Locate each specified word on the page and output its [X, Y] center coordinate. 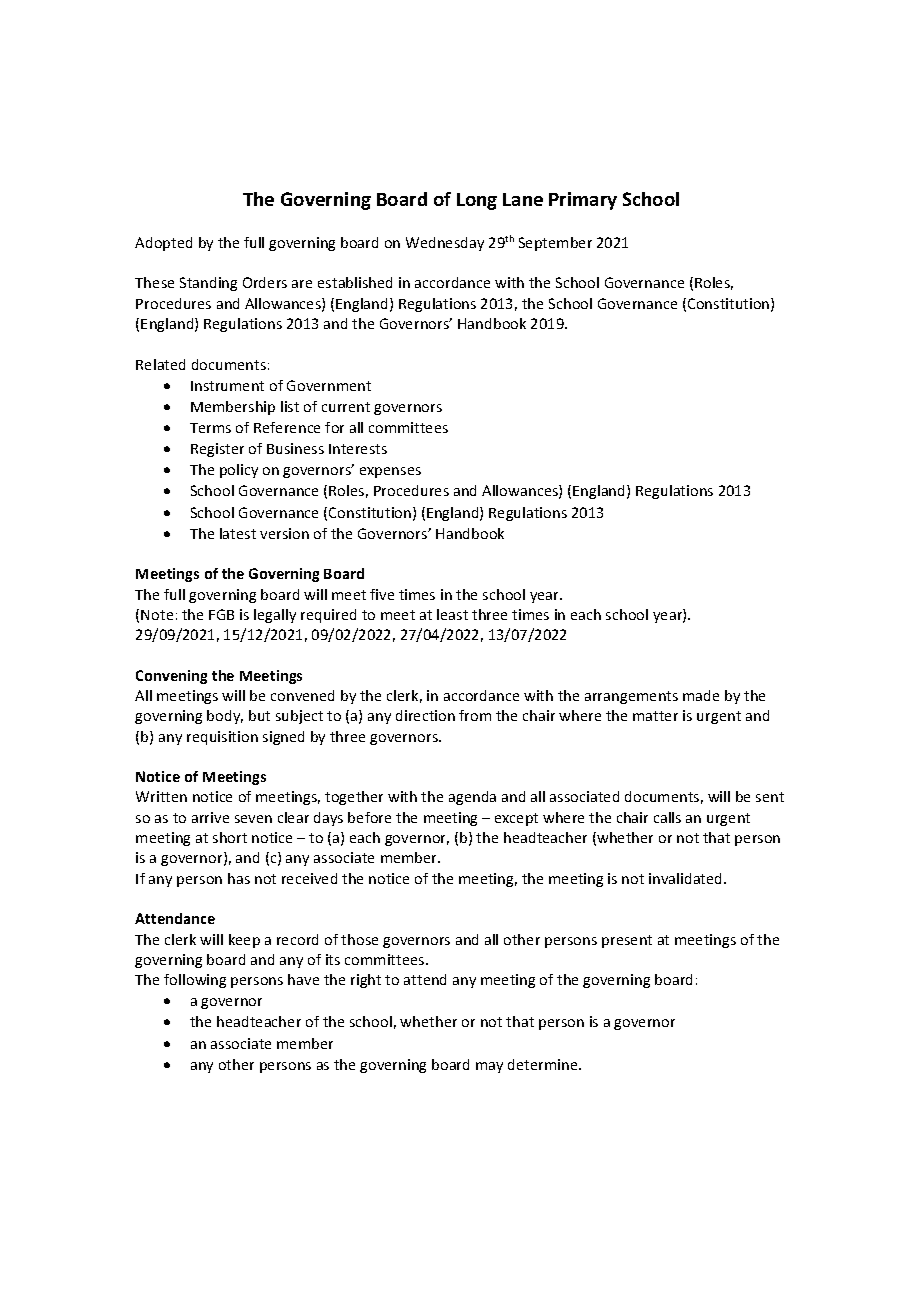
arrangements [631, 697]
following [195, 981]
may [489, 1067]
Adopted [163, 244]
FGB [221, 614]
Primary [583, 201]
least [452, 614]
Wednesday [445, 244]
